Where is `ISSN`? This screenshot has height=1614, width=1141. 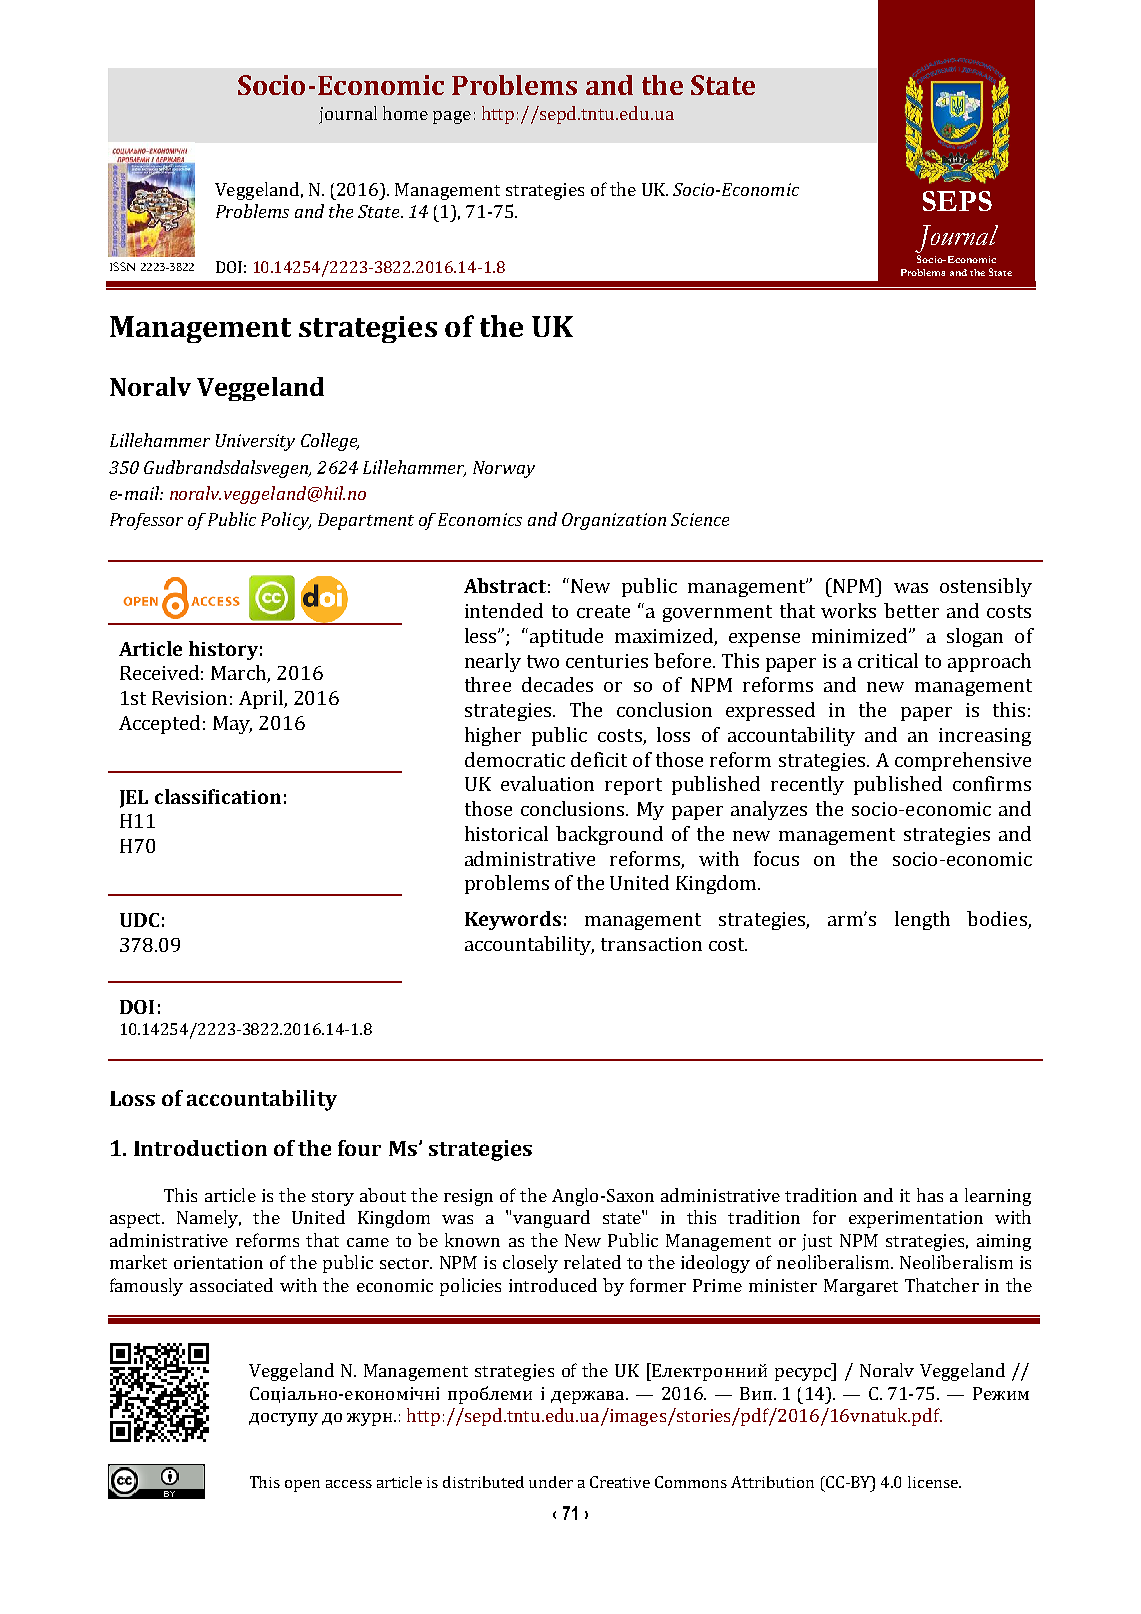 ISSN is located at coordinates (122, 266).
